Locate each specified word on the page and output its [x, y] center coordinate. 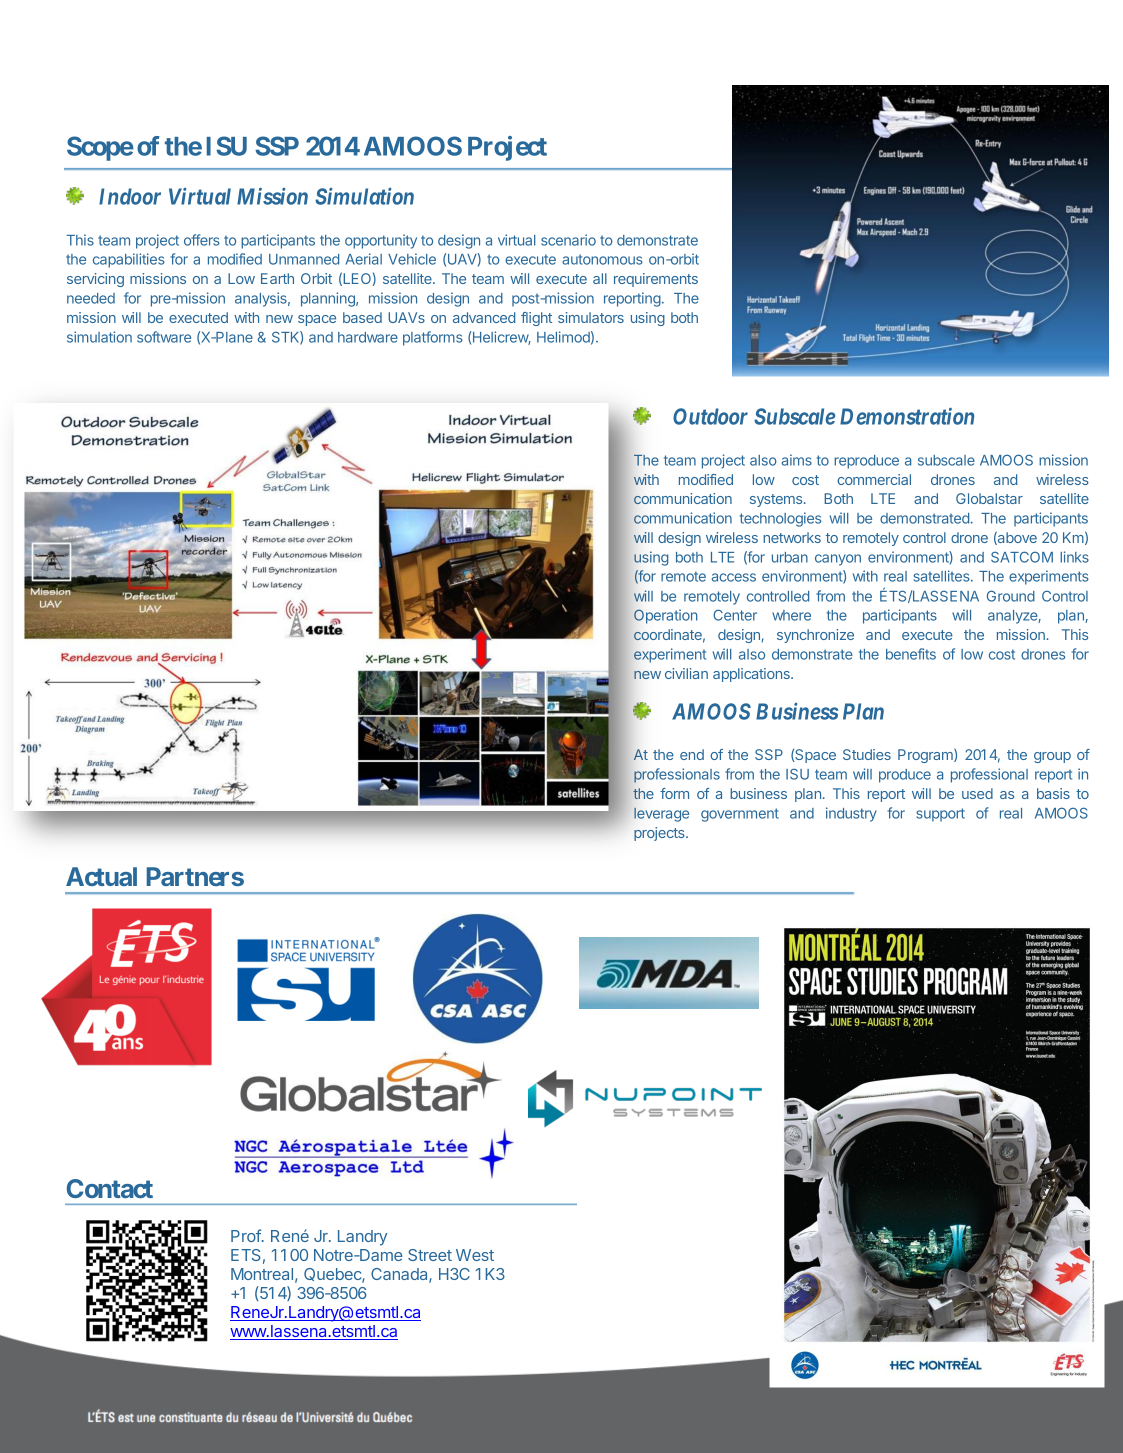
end [692, 754]
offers [202, 240]
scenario [568, 240]
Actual [101, 876]
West [475, 1255]
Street [430, 1255]
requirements [656, 280]
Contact [110, 1188]
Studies [867, 754]
